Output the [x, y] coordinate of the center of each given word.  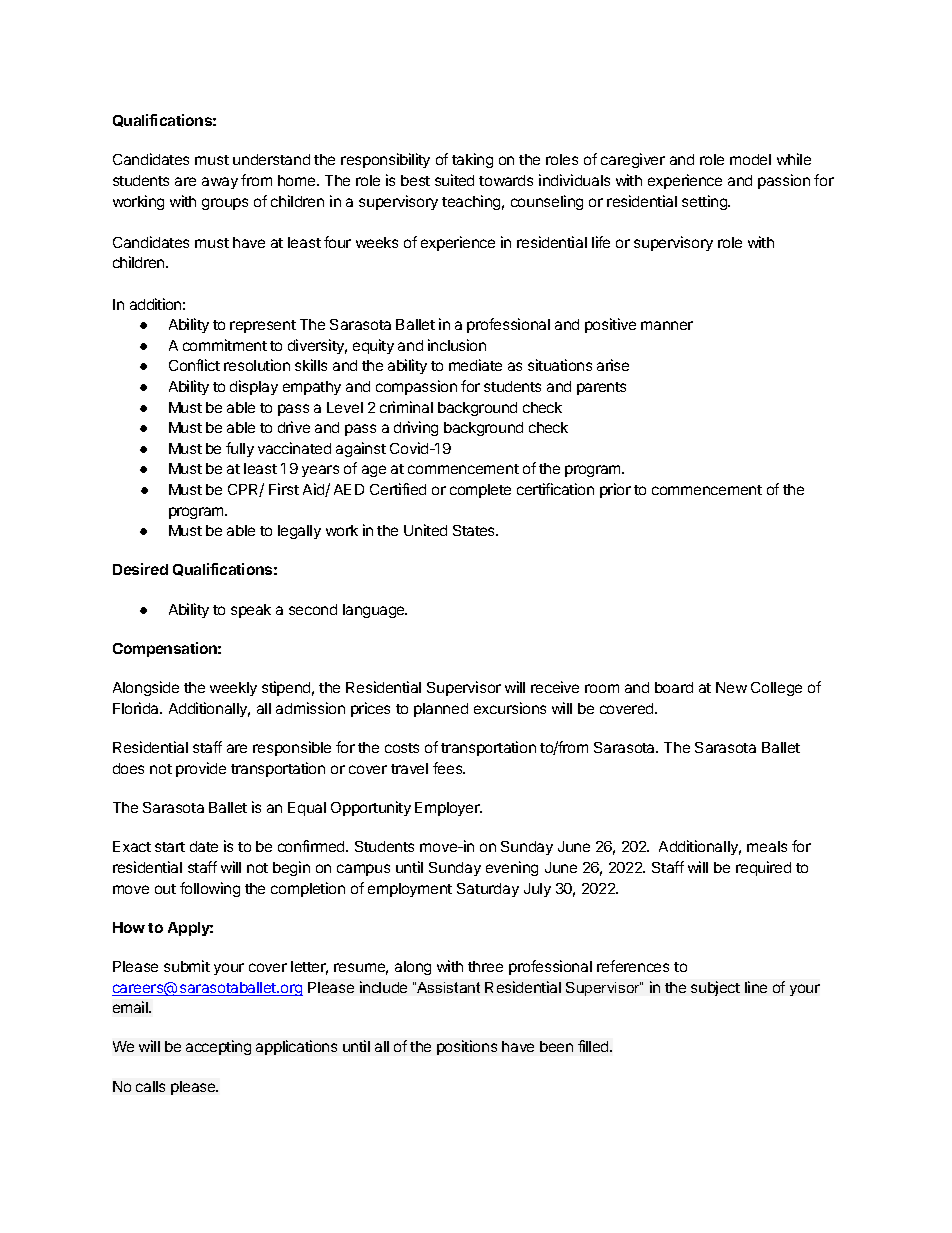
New [731, 687]
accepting [218, 1047]
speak [251, 611]
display [254, 387]
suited [454, 180]
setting [705, 202]
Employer [448, 809]
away [220, 183]
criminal [406, 407]
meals [767, 846]
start [170, 847]
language [375, 611]
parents [601, 388]
